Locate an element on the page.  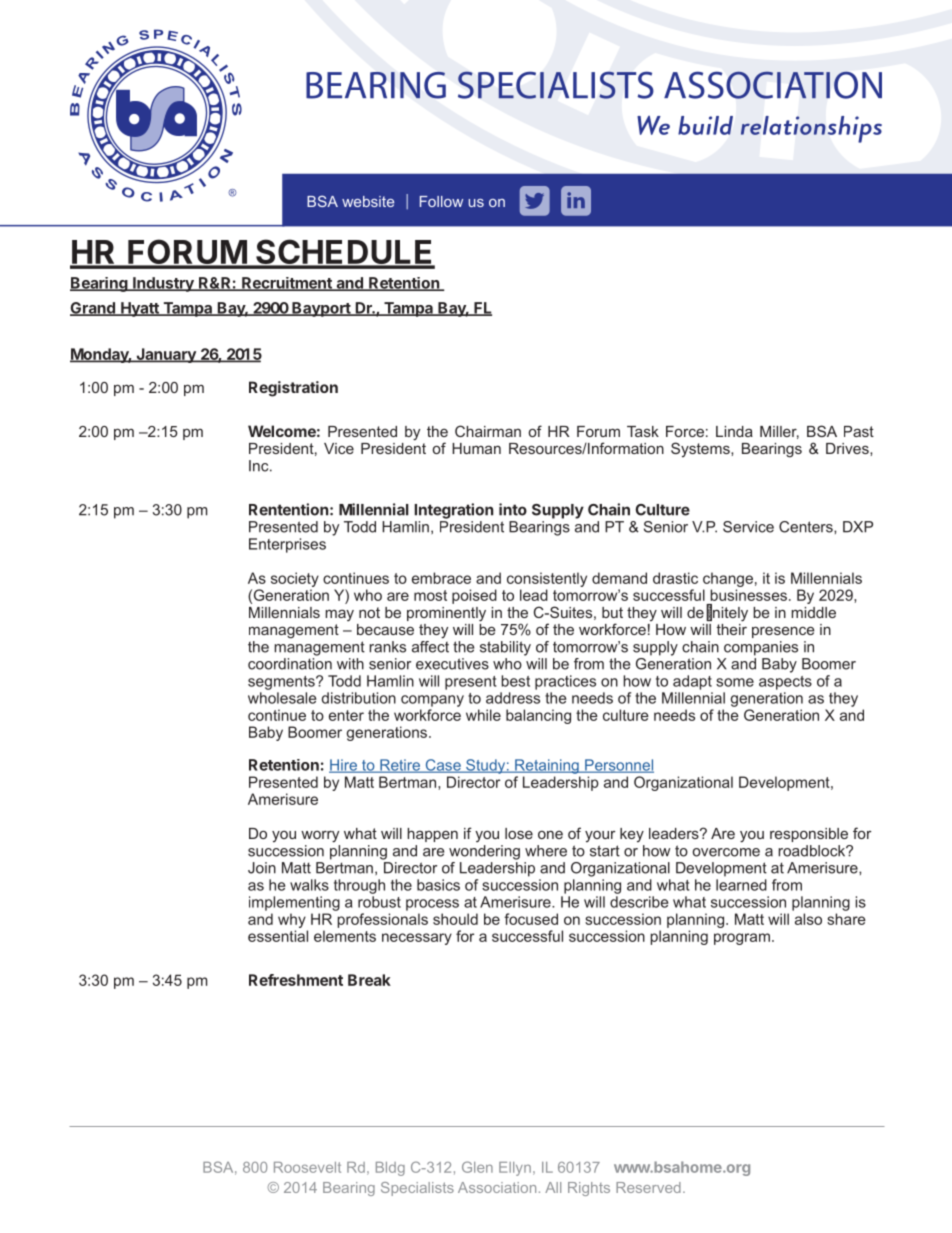
Roosevelt is located at coordinates (307, 1167).
